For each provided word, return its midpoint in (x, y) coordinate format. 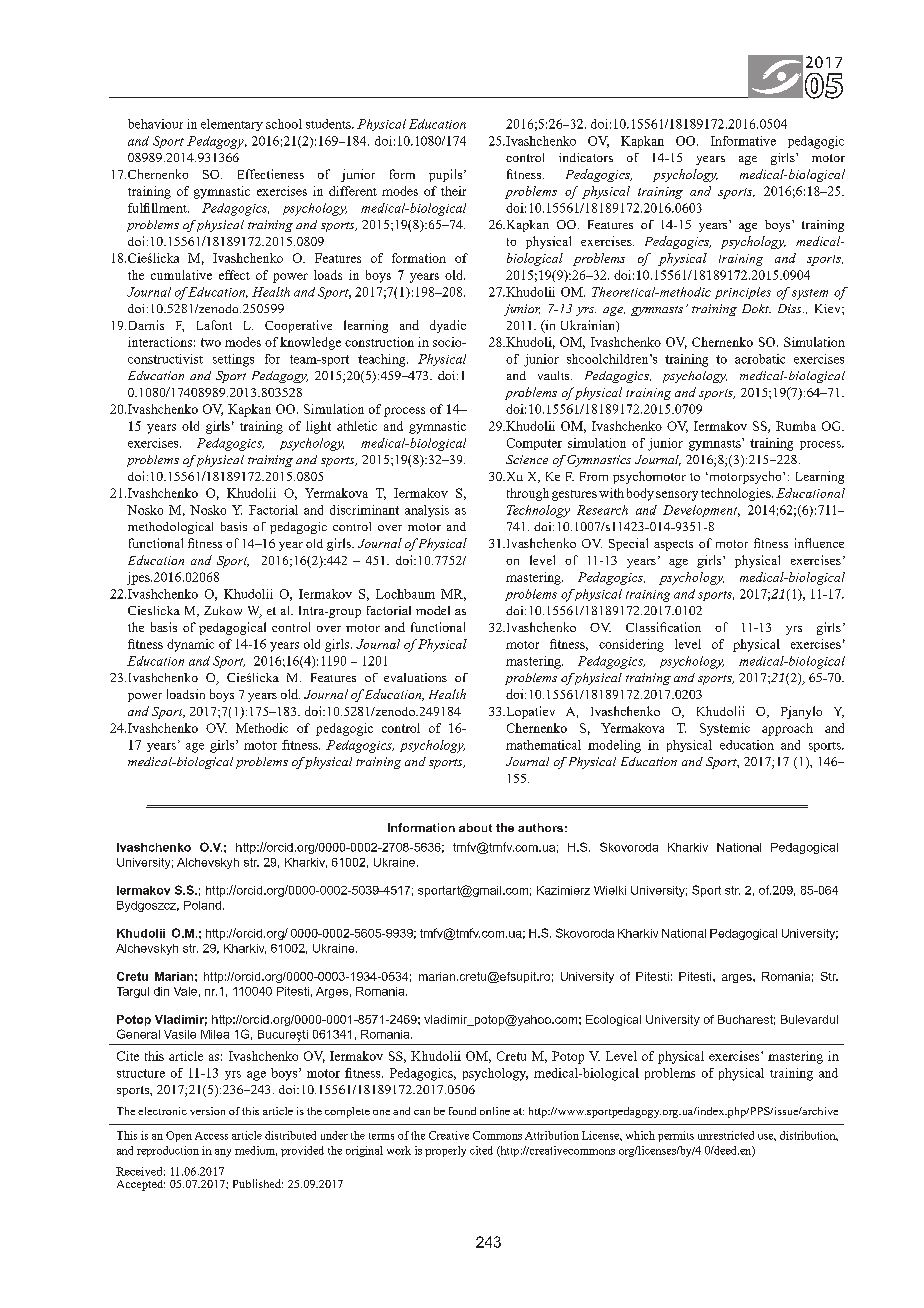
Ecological (613, 1020)
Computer (534, 444)
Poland (202, 905)
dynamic (190, 645)
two (211, 342)
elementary (232, 125)
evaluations (415, 677)
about (475, 827)
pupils (447, 175)
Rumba (796, 426)
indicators (586, 157)
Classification (663, 627)
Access (211, 1136)
